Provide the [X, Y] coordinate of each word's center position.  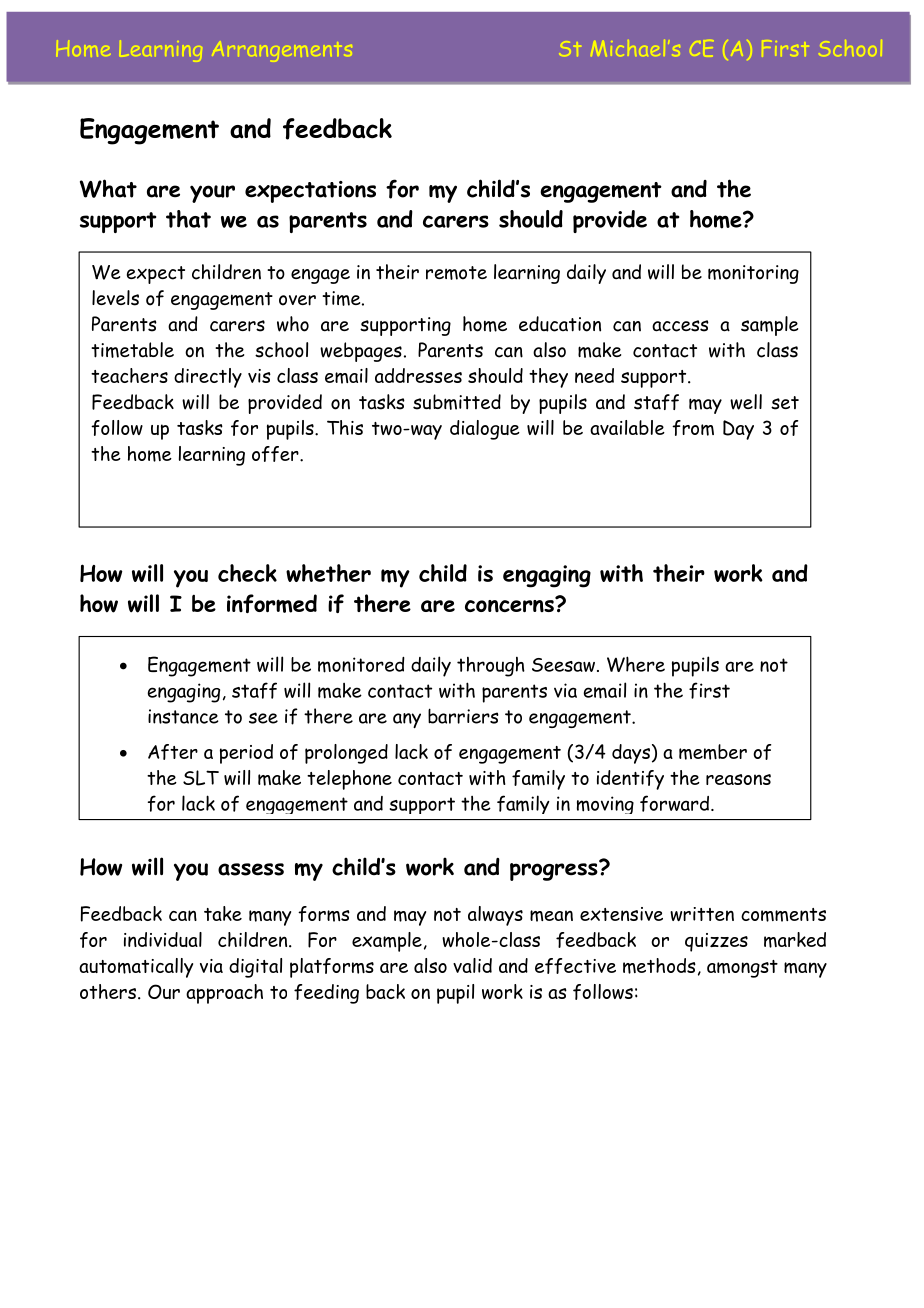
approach [224, 994]
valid [472, 965]
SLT [201, 778]
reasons [738, 779]
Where [636, 664]
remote [456, 273]
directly [208, 378]
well [746, 402]
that [188, 219]
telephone [349, 780]
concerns [510, 604]
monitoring [753, 274]
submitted [457, 402]
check [247, 573]
